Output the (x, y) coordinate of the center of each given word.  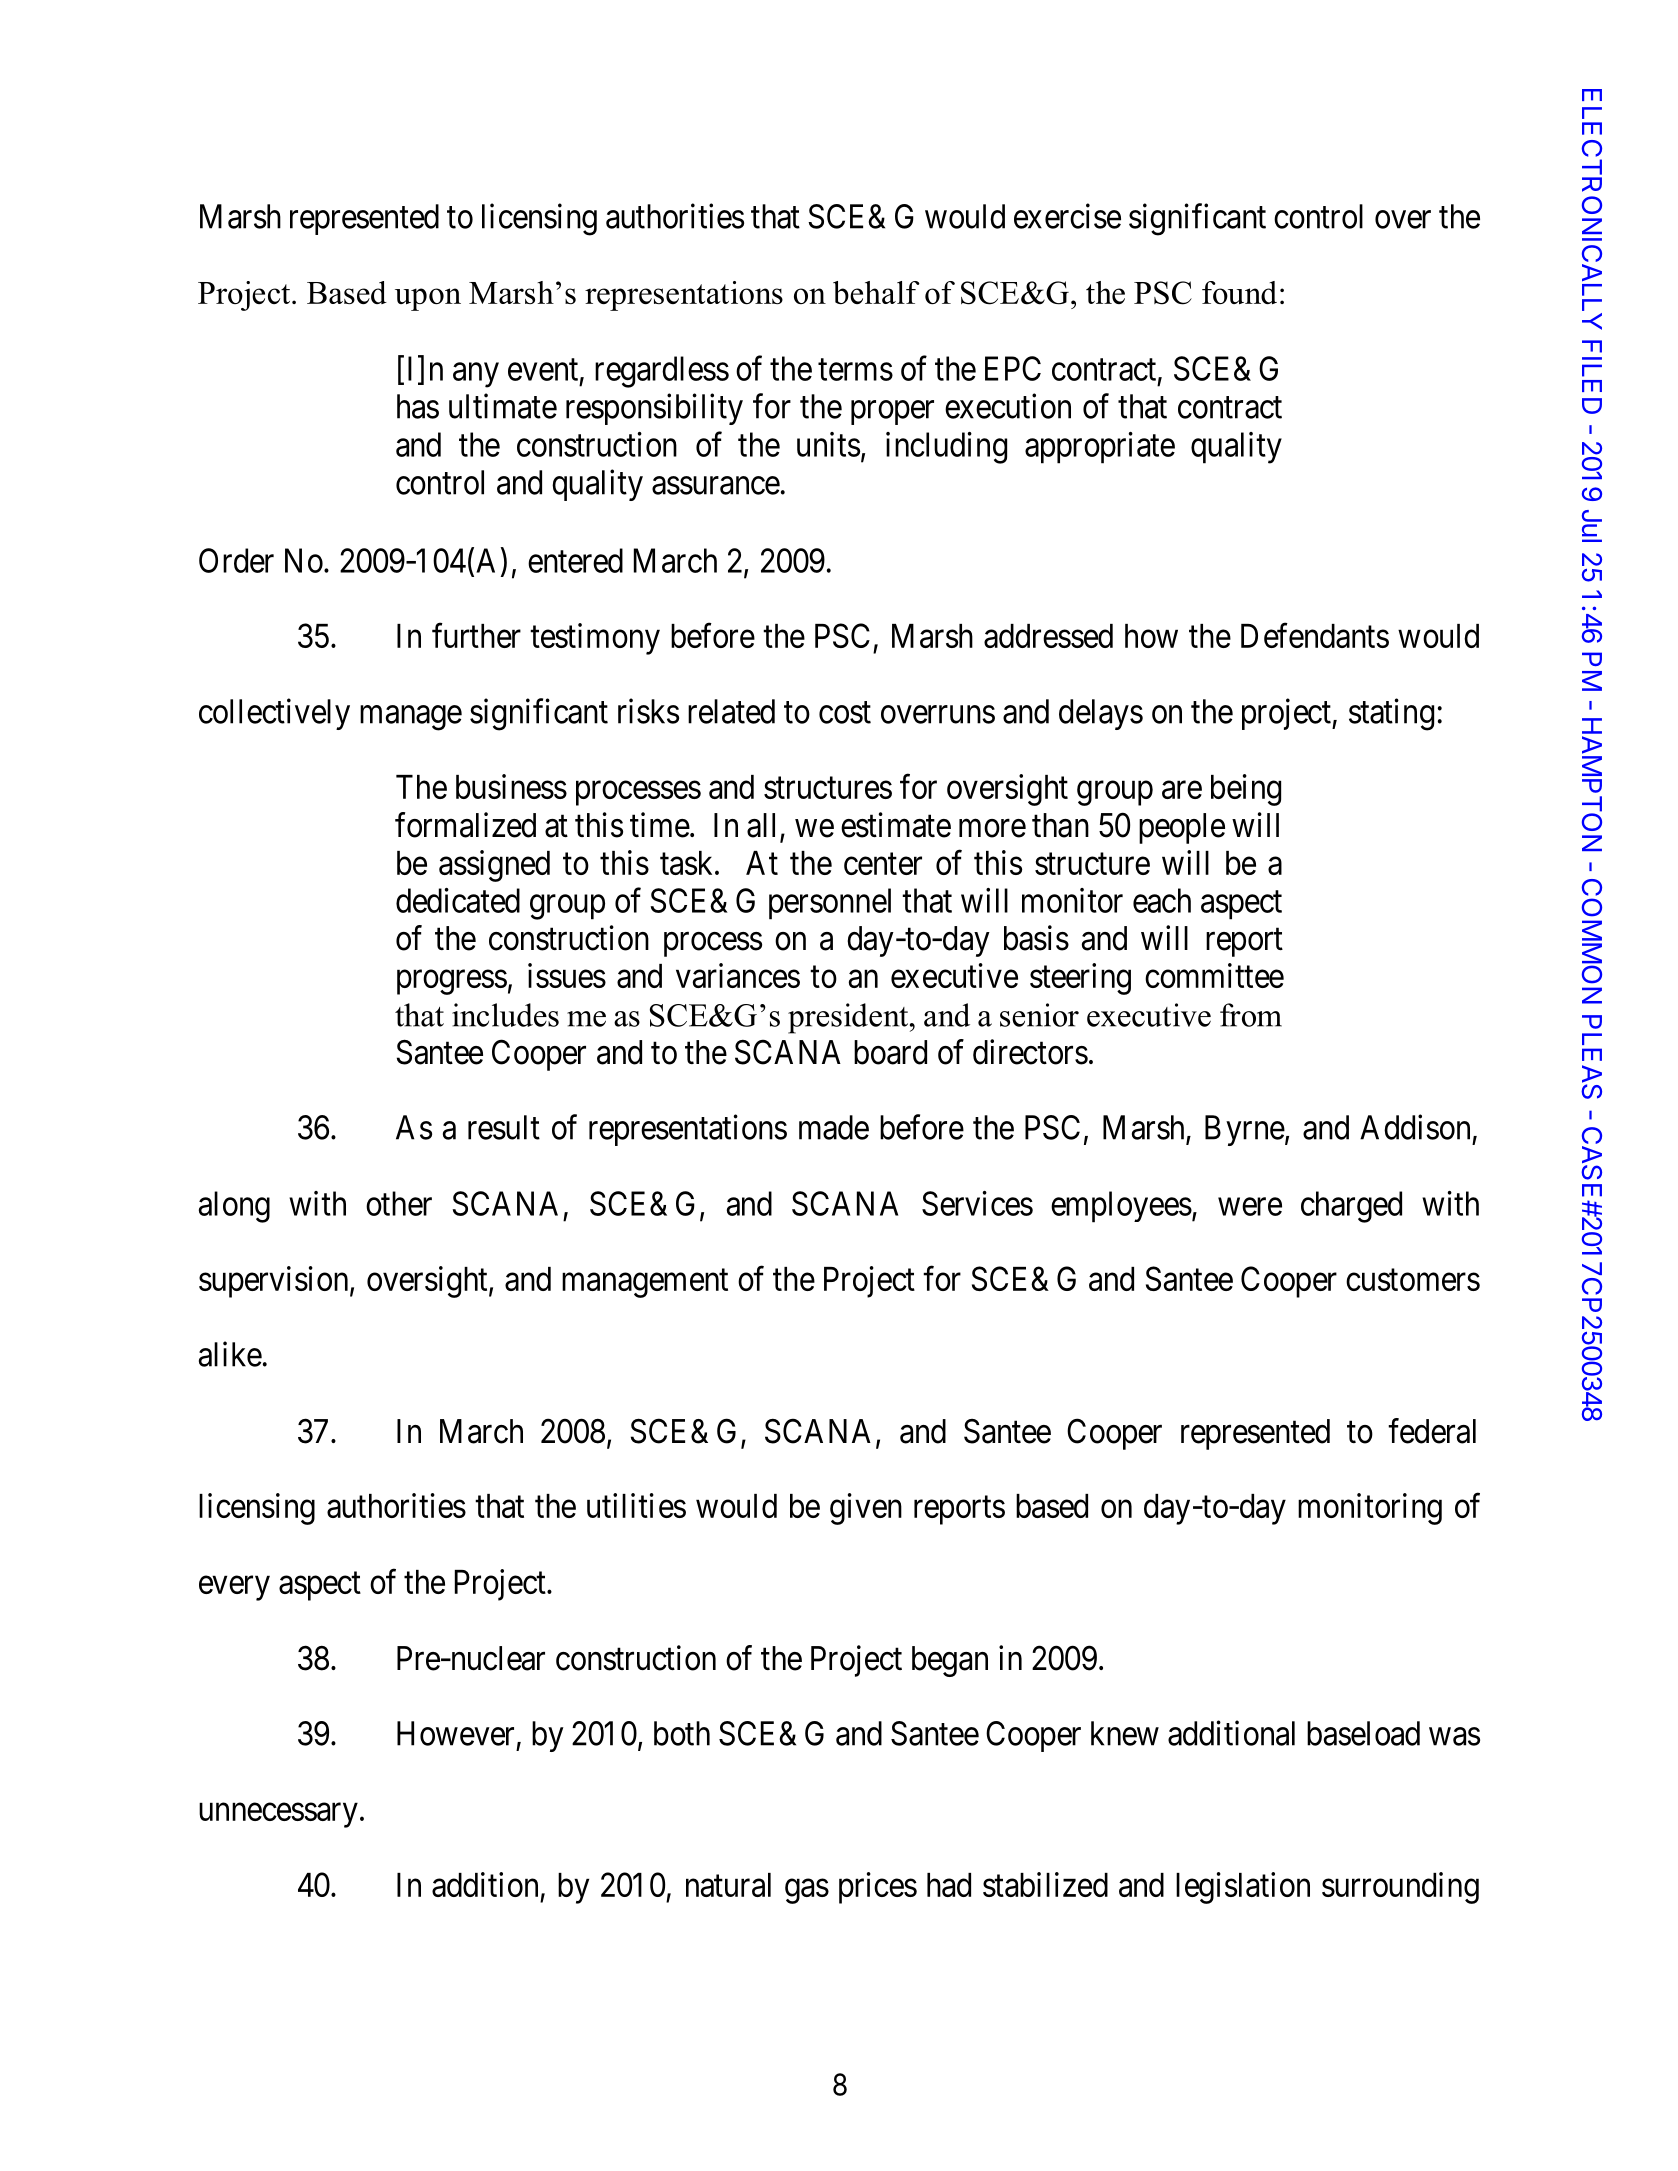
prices (878, 1888)
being (1246, 790)
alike (230, 1354)
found (1239, 292)
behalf (876, 292)
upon (428, 299)
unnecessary (278, 1815)
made (834, 1127)
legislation (1243, 1888)
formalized (465, 825)
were (1250, 1207)
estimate (896, 825)
